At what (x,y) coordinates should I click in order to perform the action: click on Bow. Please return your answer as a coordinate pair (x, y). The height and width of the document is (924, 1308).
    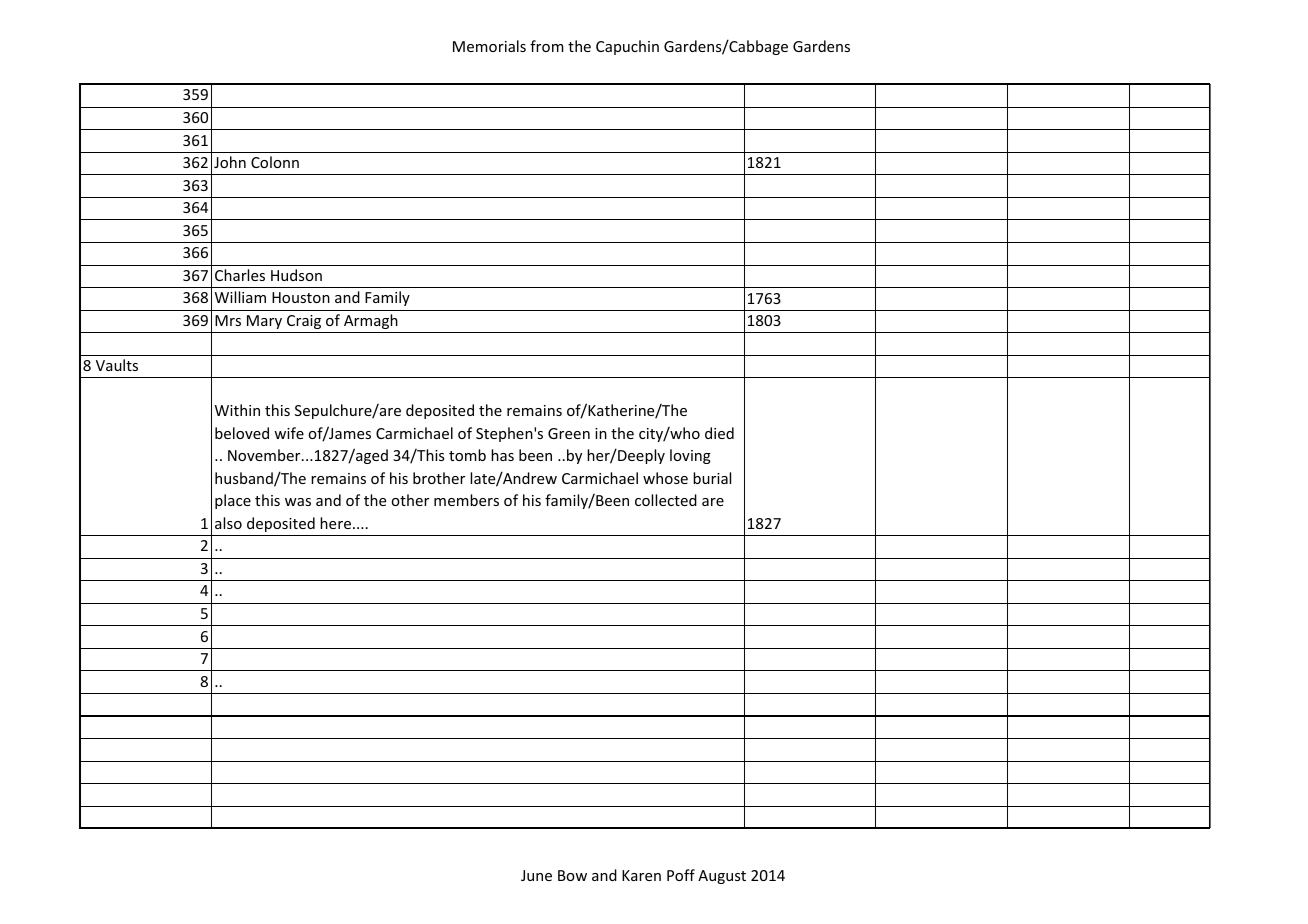
    Looking at the image, I should click on (572, 875).
